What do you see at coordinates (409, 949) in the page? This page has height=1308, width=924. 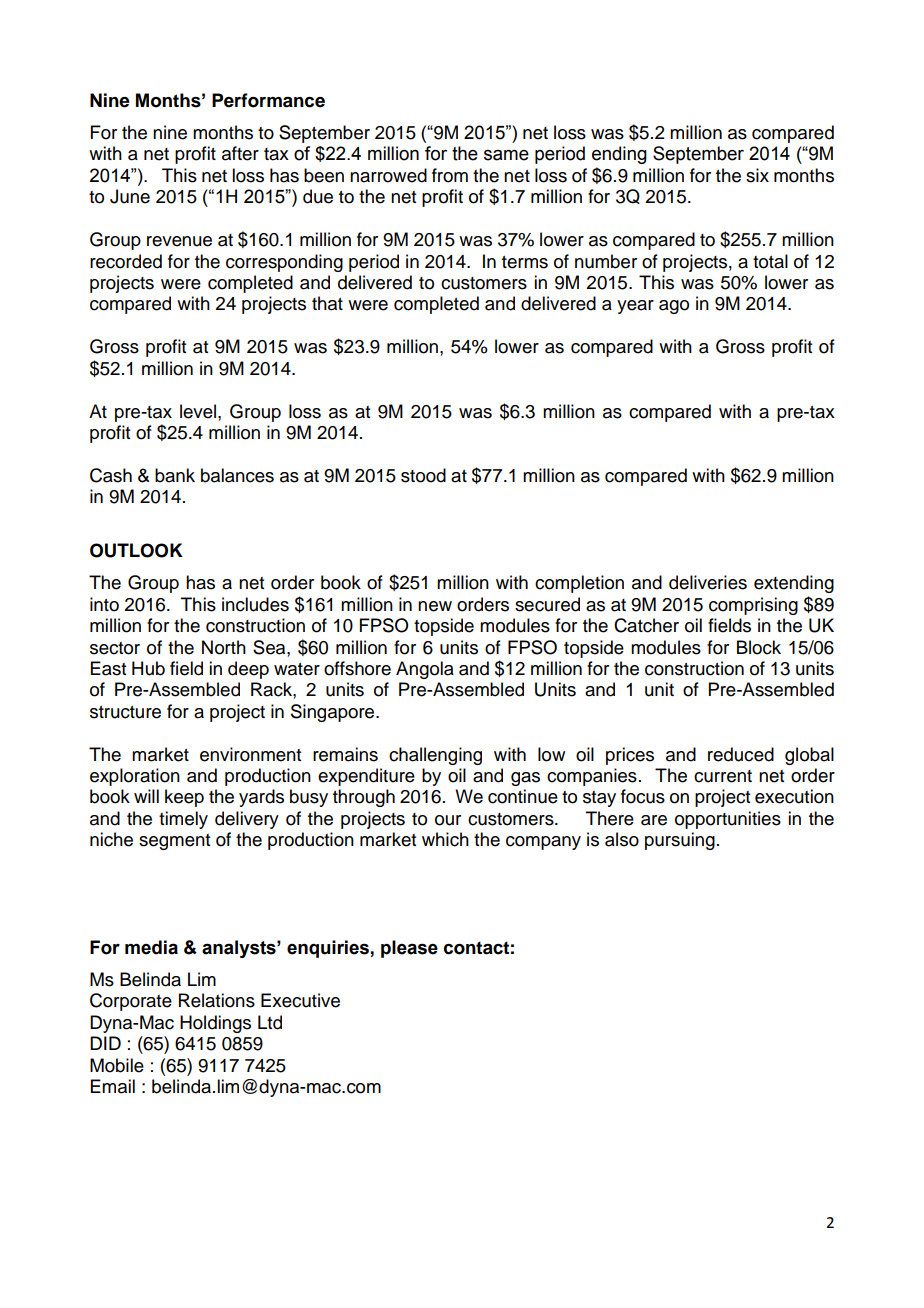 I see `please` at bounding box center [409, 949].
